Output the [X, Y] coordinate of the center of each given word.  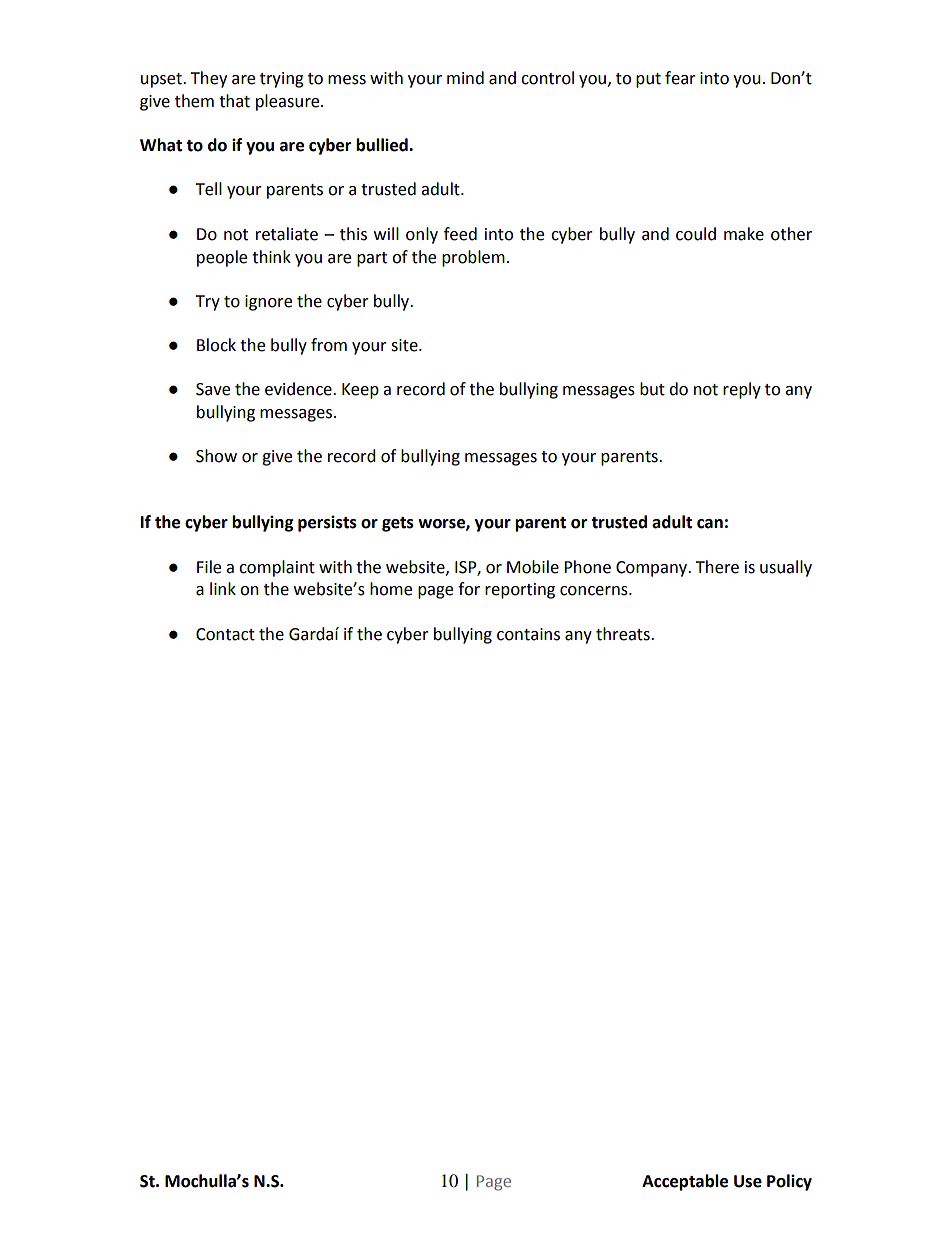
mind [465, 78]
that [234, 101]
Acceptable [685, 1182]
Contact [225, 634]
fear [680, 78]
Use [748, 1181]
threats [624, 634]
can [710, 524]
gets [398, 524]
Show [216, 456]
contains [528, 634]
